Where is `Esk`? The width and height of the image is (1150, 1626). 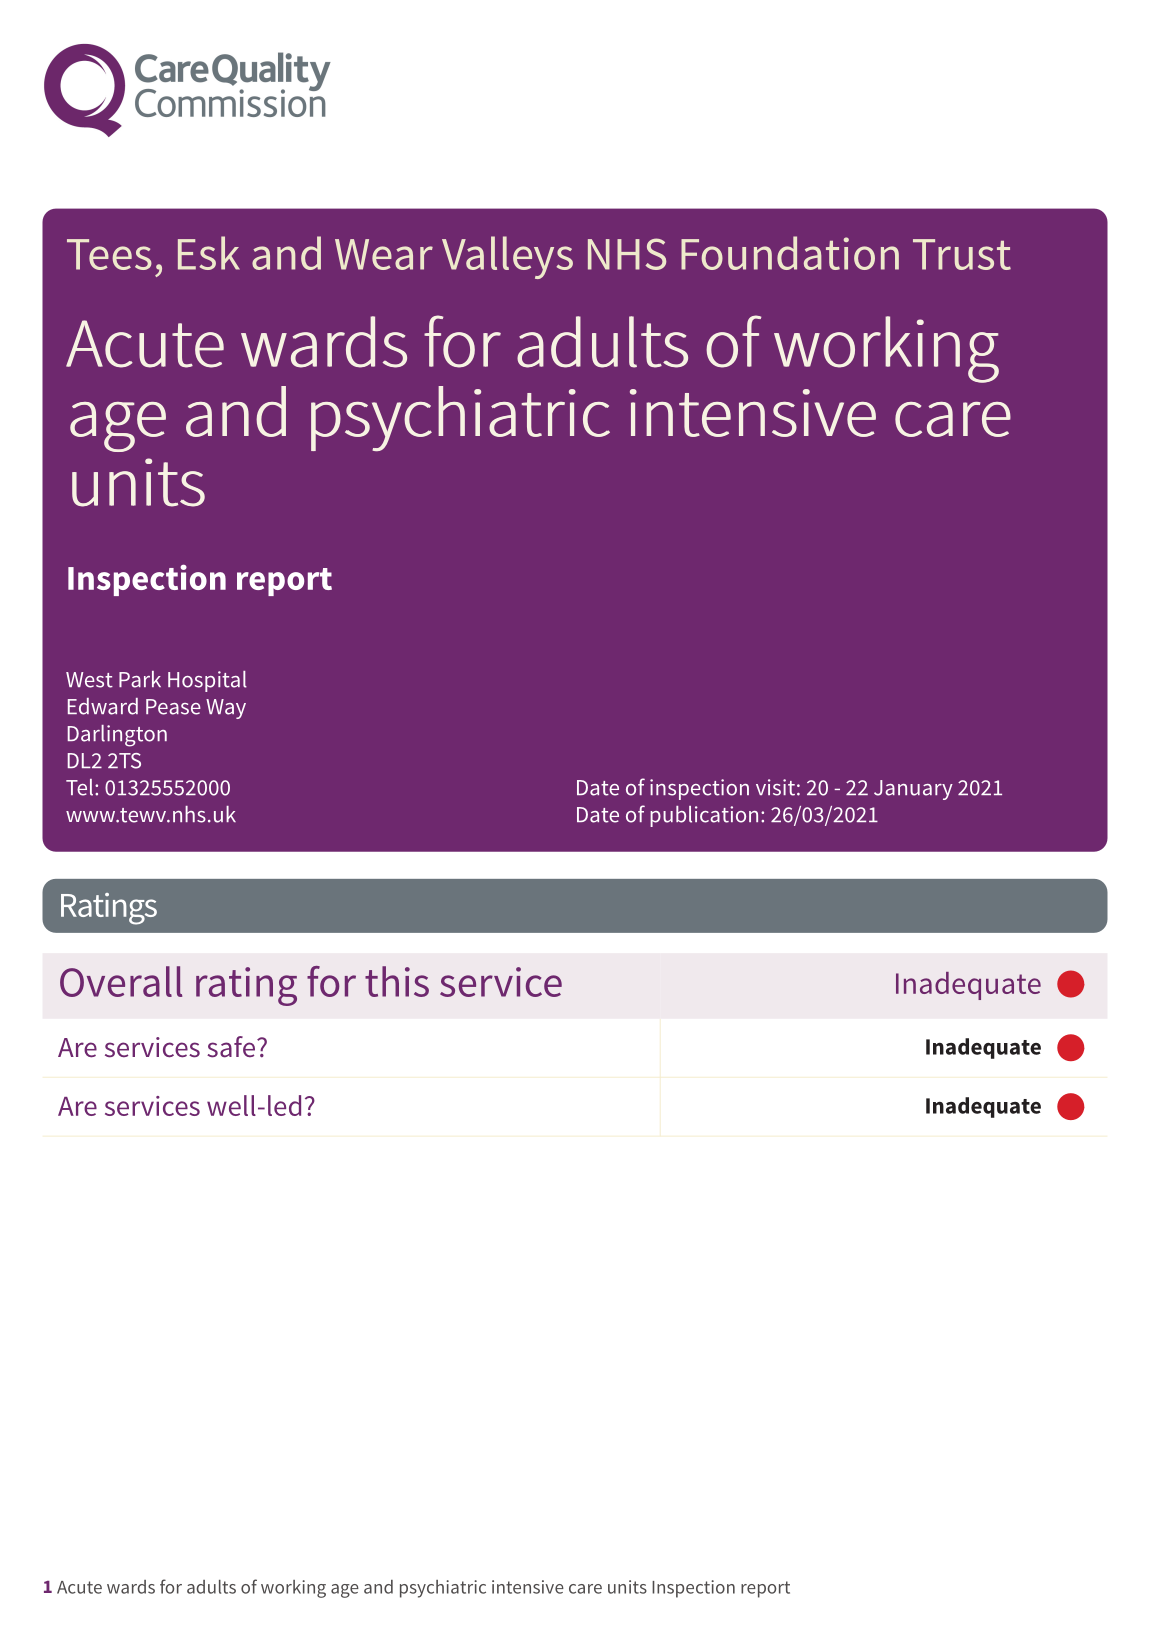 Esk is located at coordinates (209, 253).
